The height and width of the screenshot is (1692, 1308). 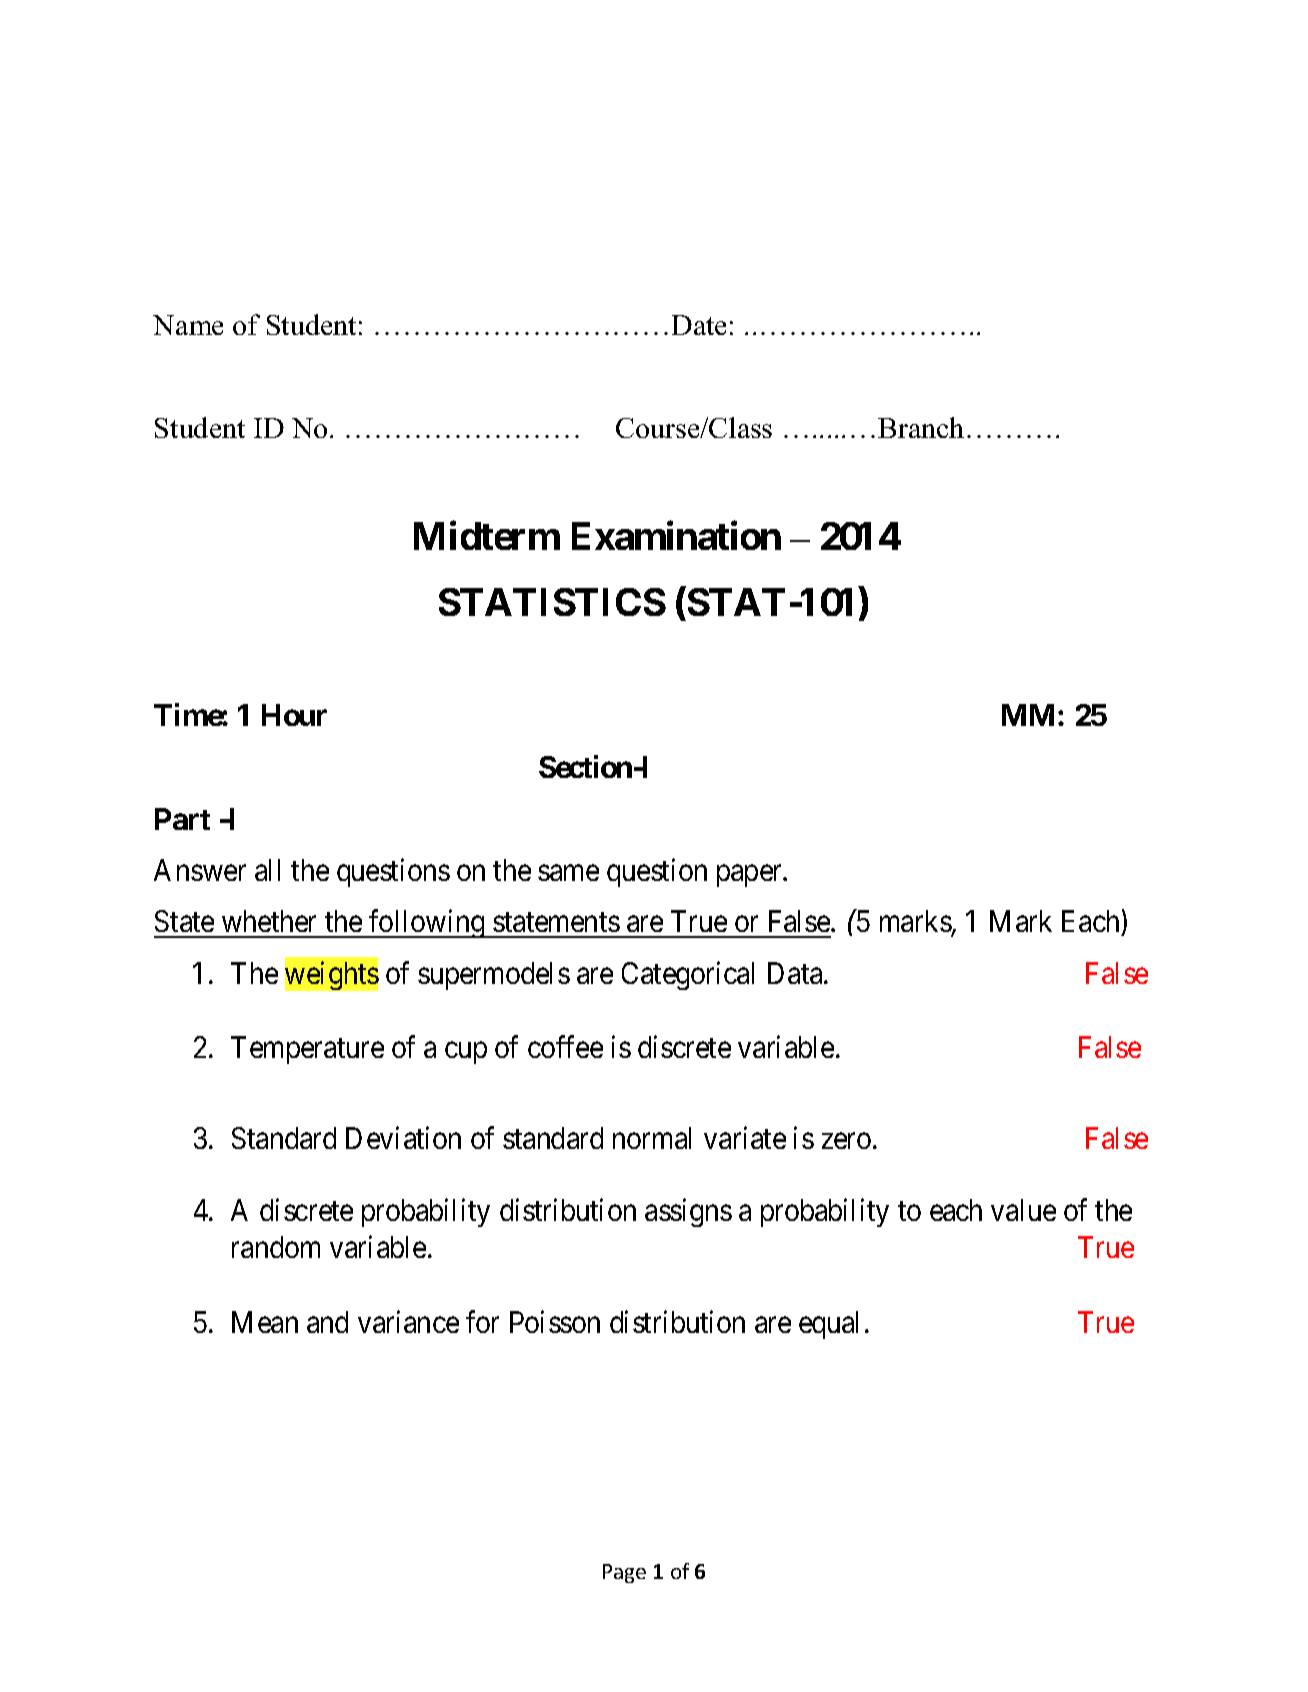 What do you see at coordinates (921, 427) in the screenshot?
I see `Branch` at bounding box center [921, 427].
